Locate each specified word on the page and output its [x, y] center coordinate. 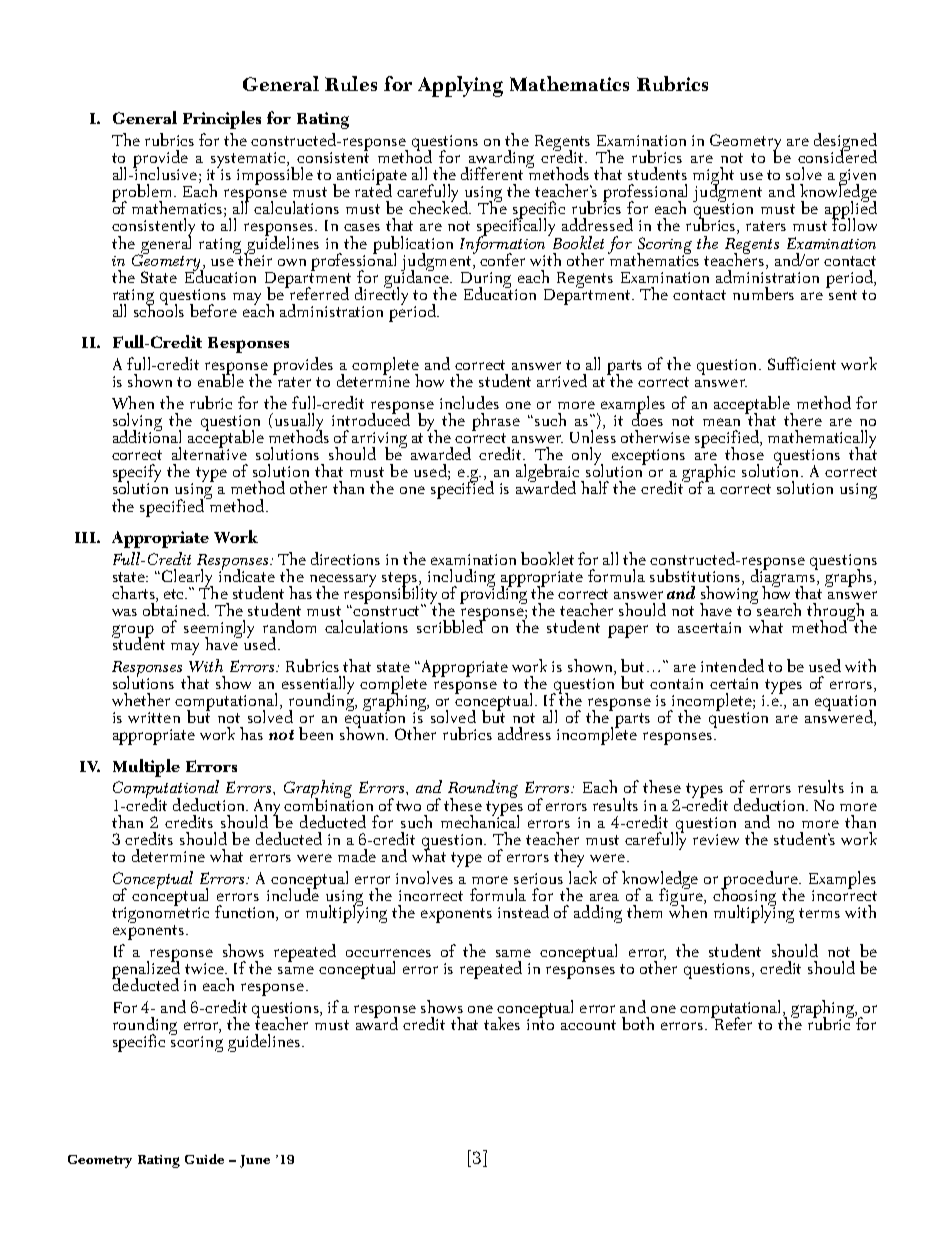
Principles [222, 120]
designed [845, 143]
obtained [175, 608]
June [255, 1161]
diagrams [784, 578]
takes [502, 1023]
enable [221, 379]
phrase [496, 423]
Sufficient [802, 363]
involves [424, 877]
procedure [760, 881]
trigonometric [160, 914]
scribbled [451, 625]
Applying [460, 86]
